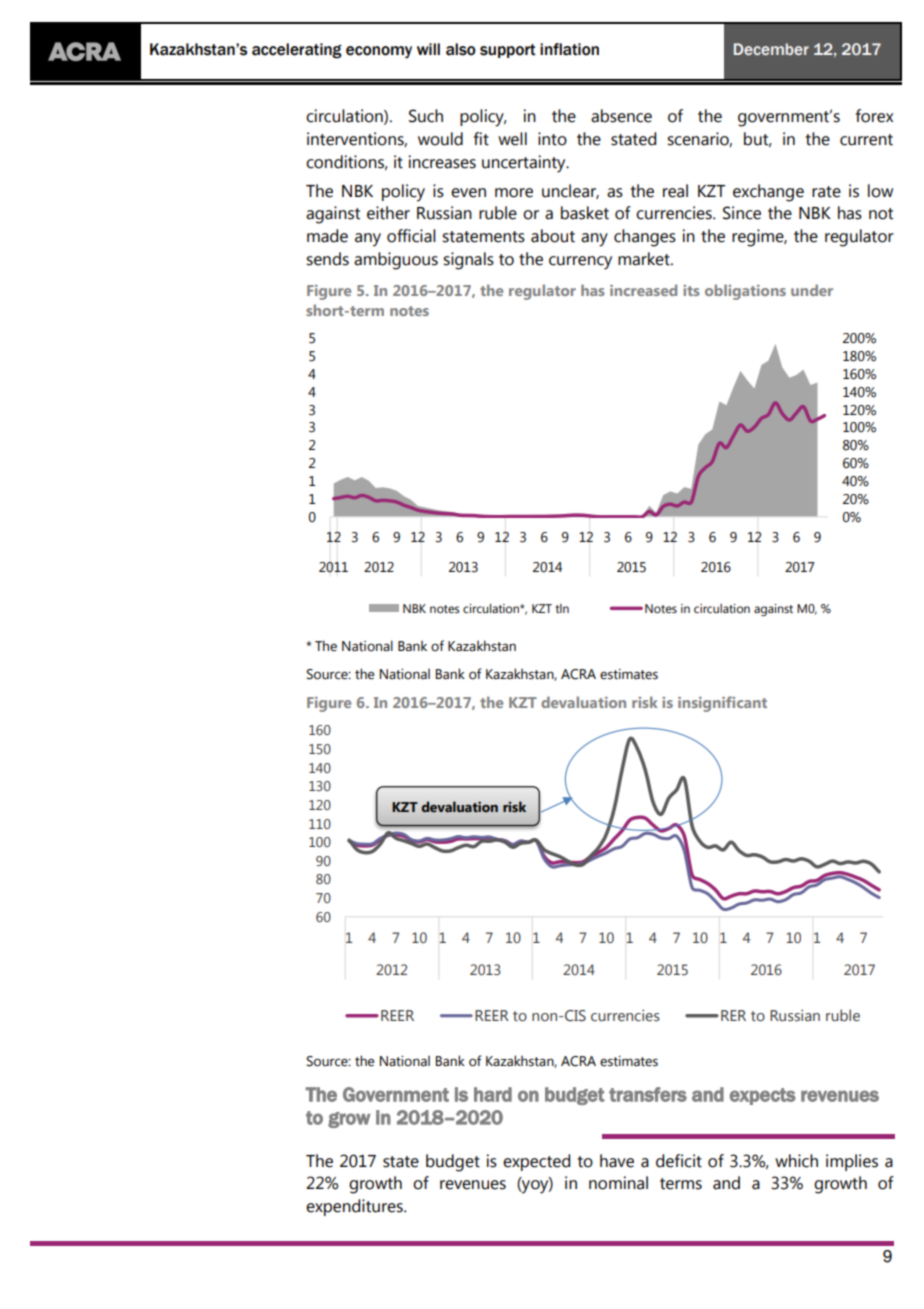  Describe the element at coordinates (493, 1094) in the screenshot. I see `hard` at that location.
